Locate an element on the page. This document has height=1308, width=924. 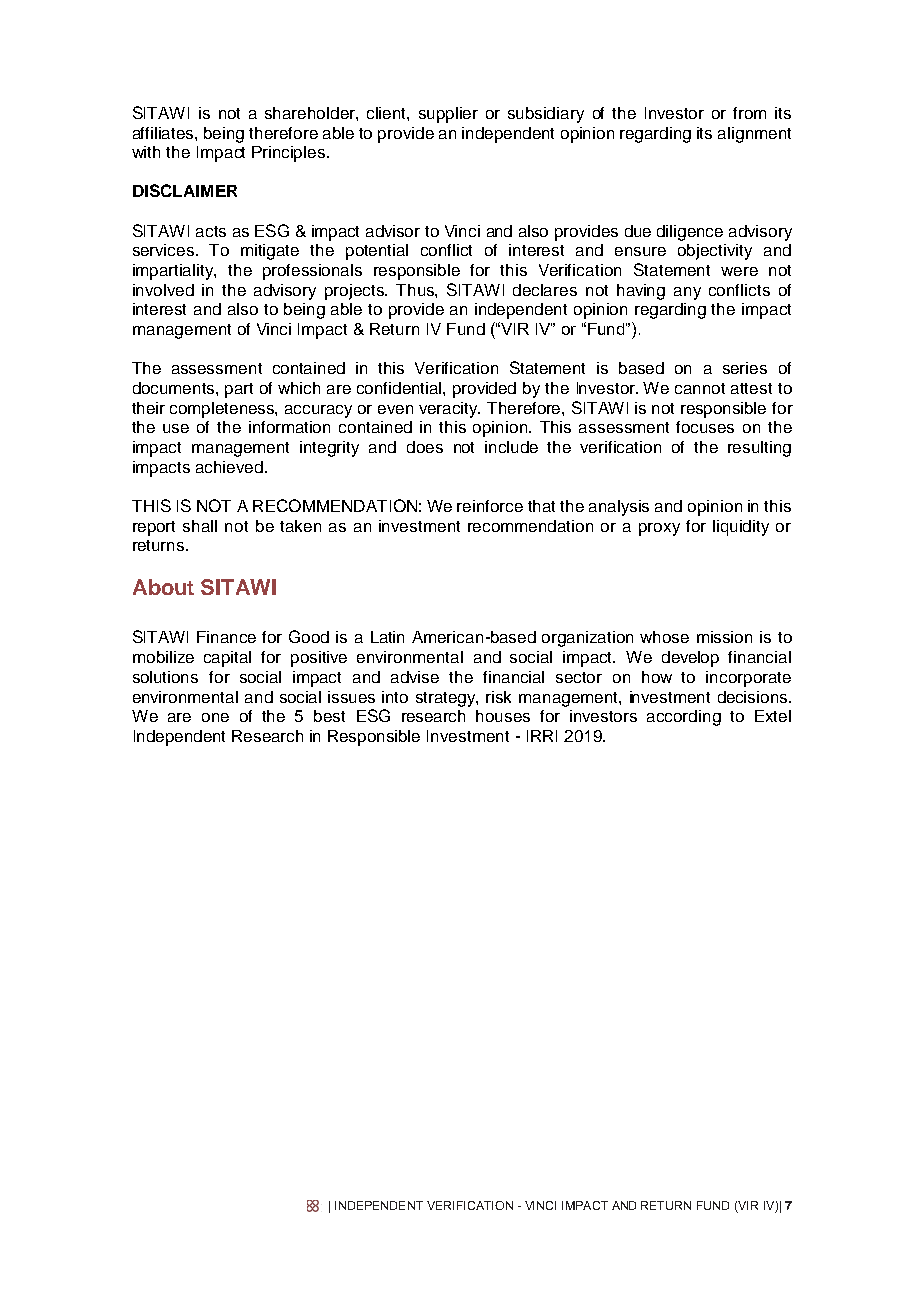
supplier is located at coordinates (448, 115).
